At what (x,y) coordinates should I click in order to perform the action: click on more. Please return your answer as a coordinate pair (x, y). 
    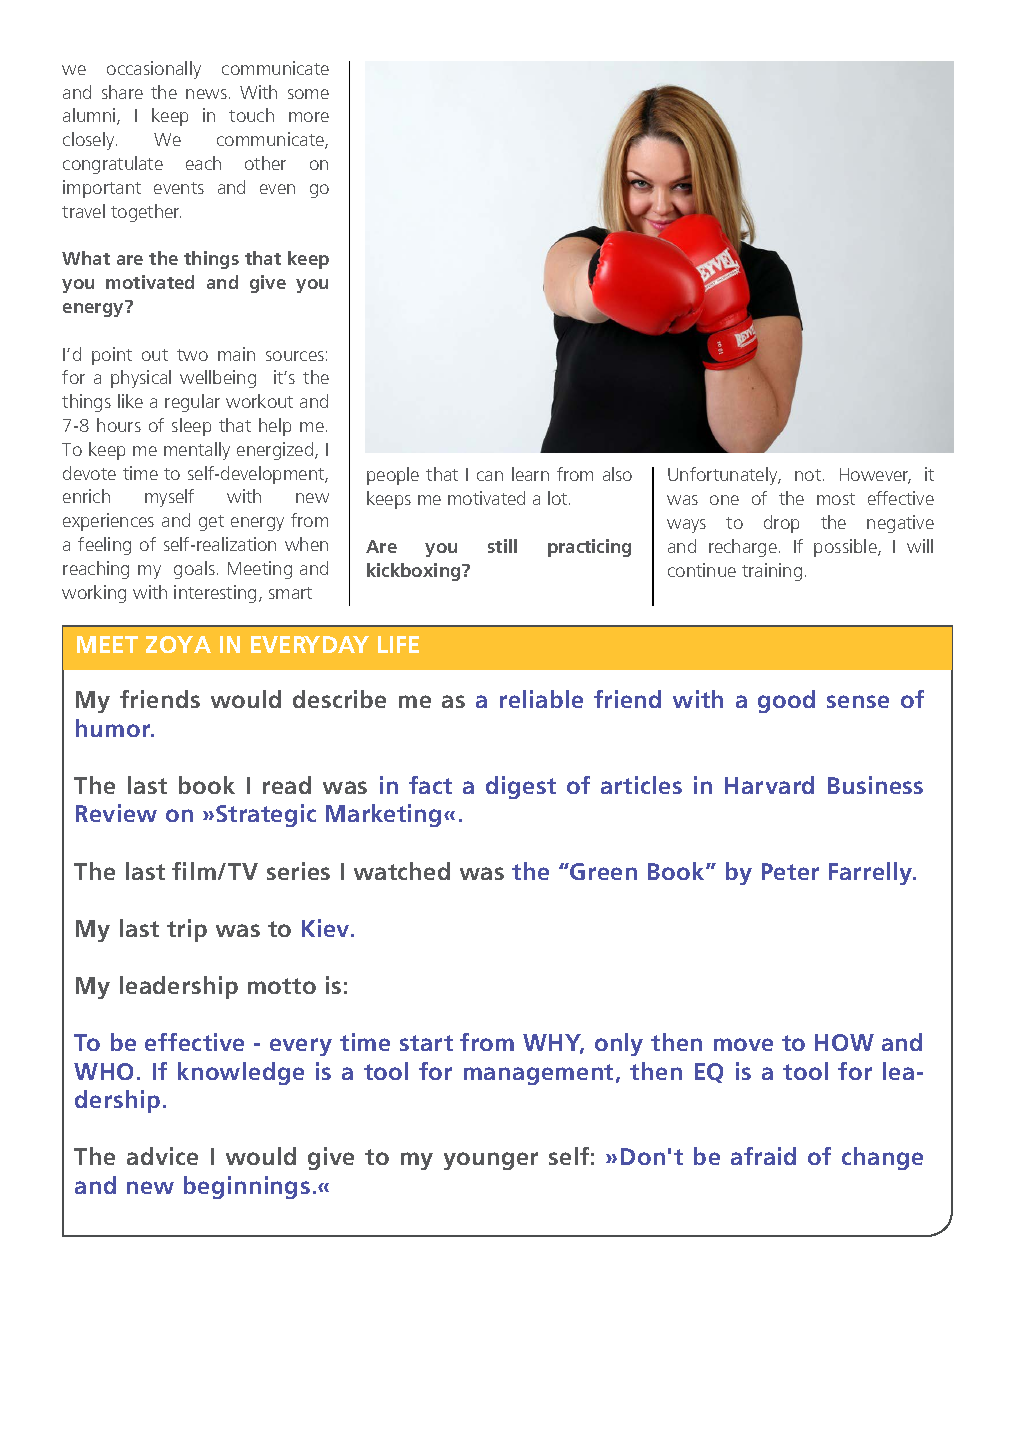
    Looking at the image, I should click on (309, 117).
